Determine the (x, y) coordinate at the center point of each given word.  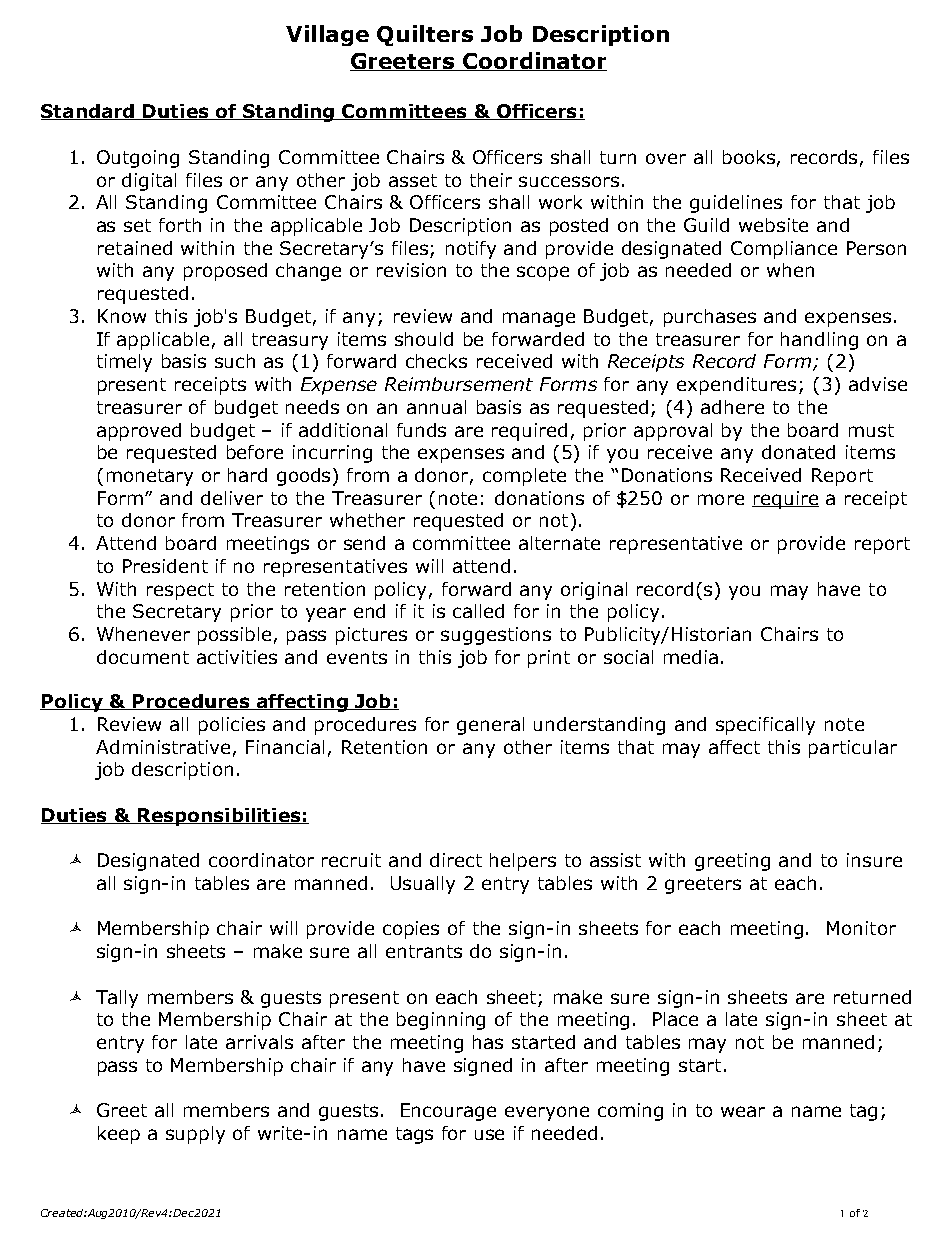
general (490, 726)
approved (139, 432)
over (666, 158)
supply (195, 1135)
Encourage (448, 1112)
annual (436, 407)
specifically (765, 726)
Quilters (425, 35)
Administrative (163, 747)
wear (743, 1111)
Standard (89, 112)
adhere (732, 407)
